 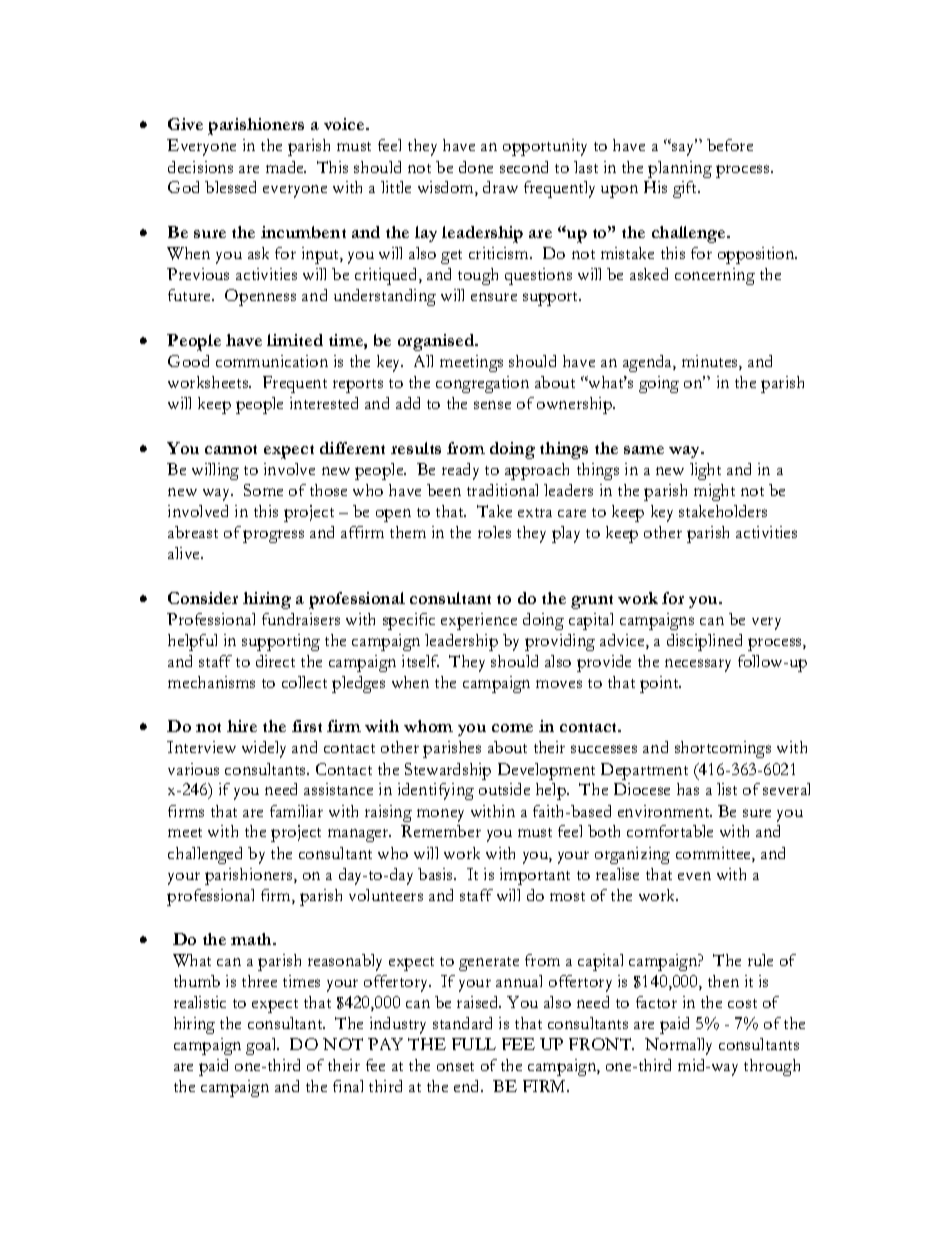 I want to click on goal, so click(x=262, y=1046).
